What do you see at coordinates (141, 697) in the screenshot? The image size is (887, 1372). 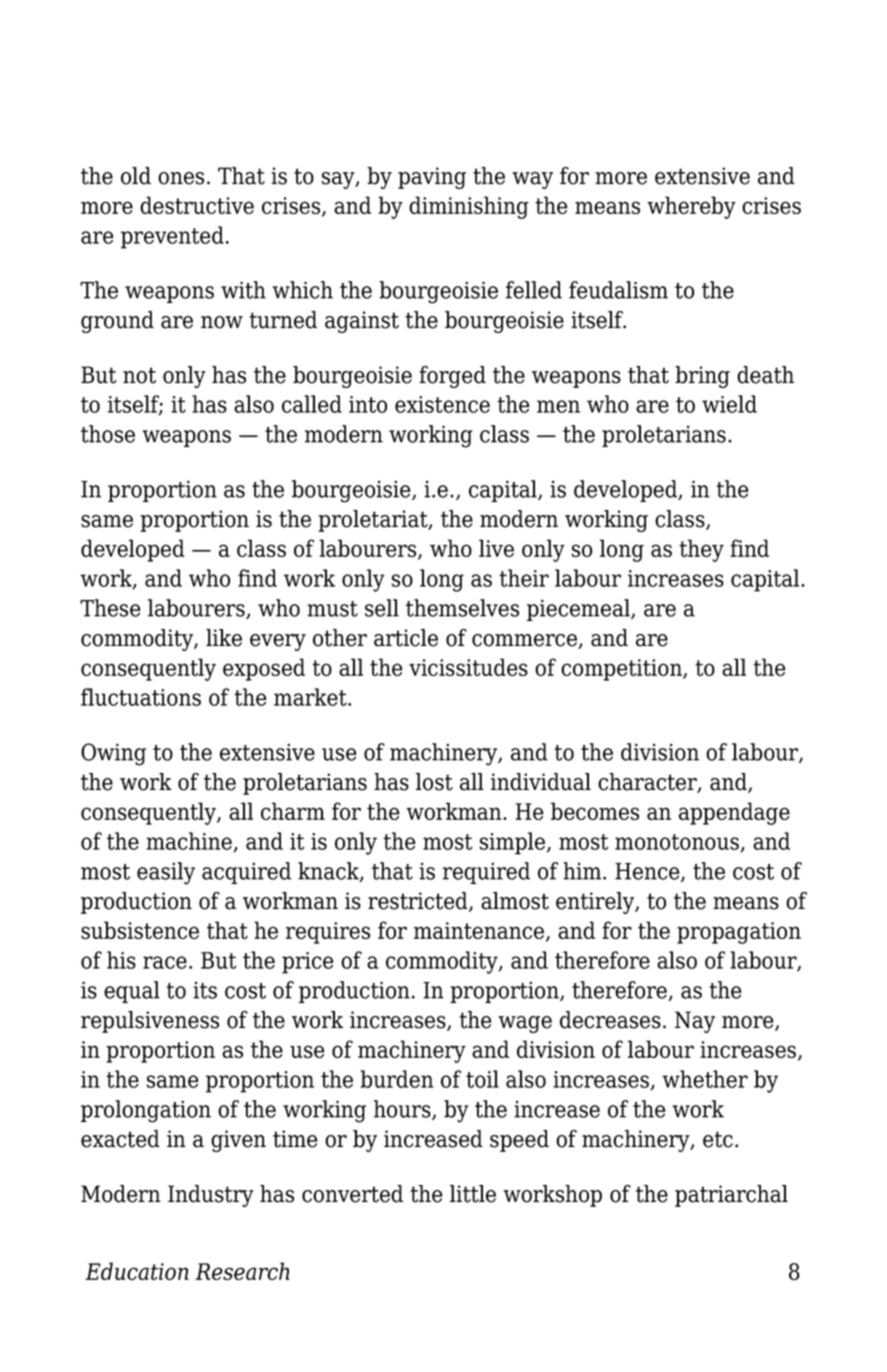 I see `fluctuations` at bounding box center [141, 697].
